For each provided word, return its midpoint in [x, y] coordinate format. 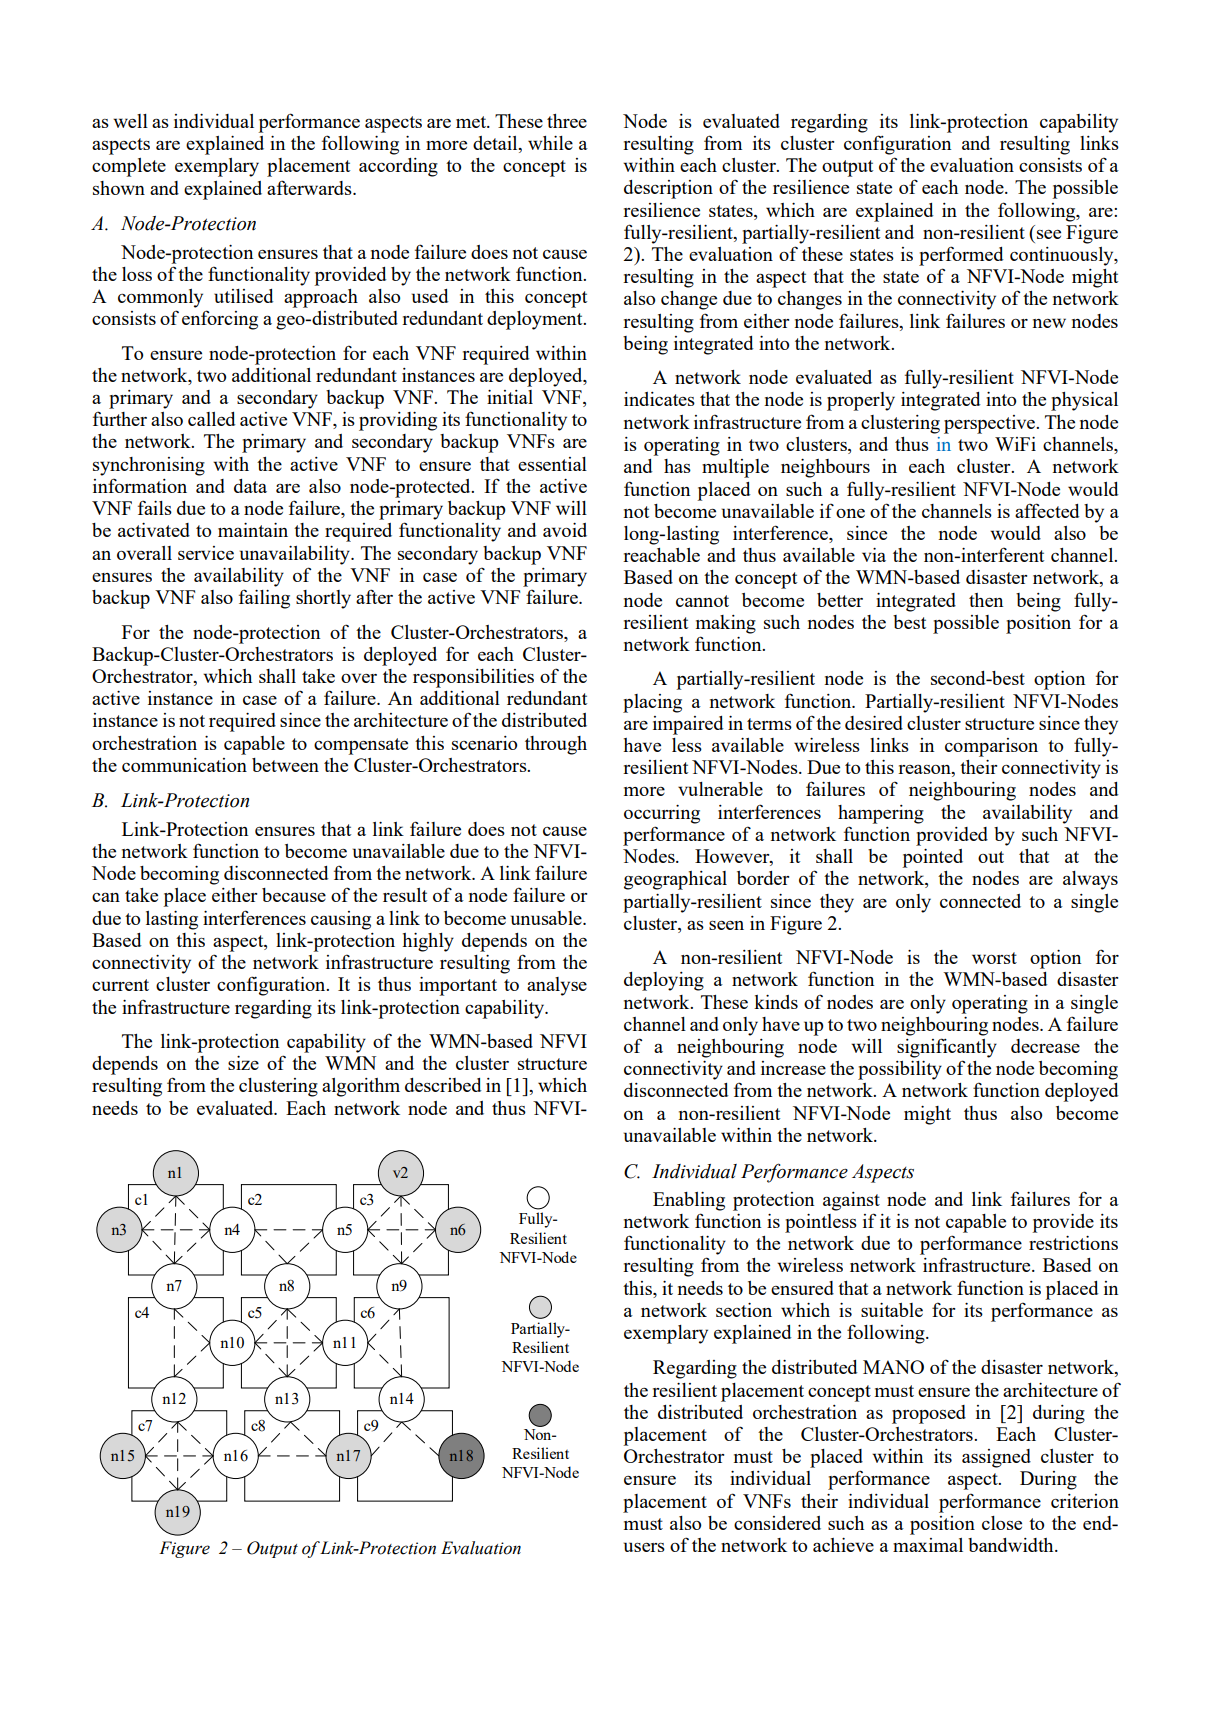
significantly [947, 1048]
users [644, 1547]
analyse [557, 986]
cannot [702, 601]
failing [264, 599]
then [986, 600]
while [550, 143]
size [243, 1063]
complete [129, 167]
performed [961, 256]
